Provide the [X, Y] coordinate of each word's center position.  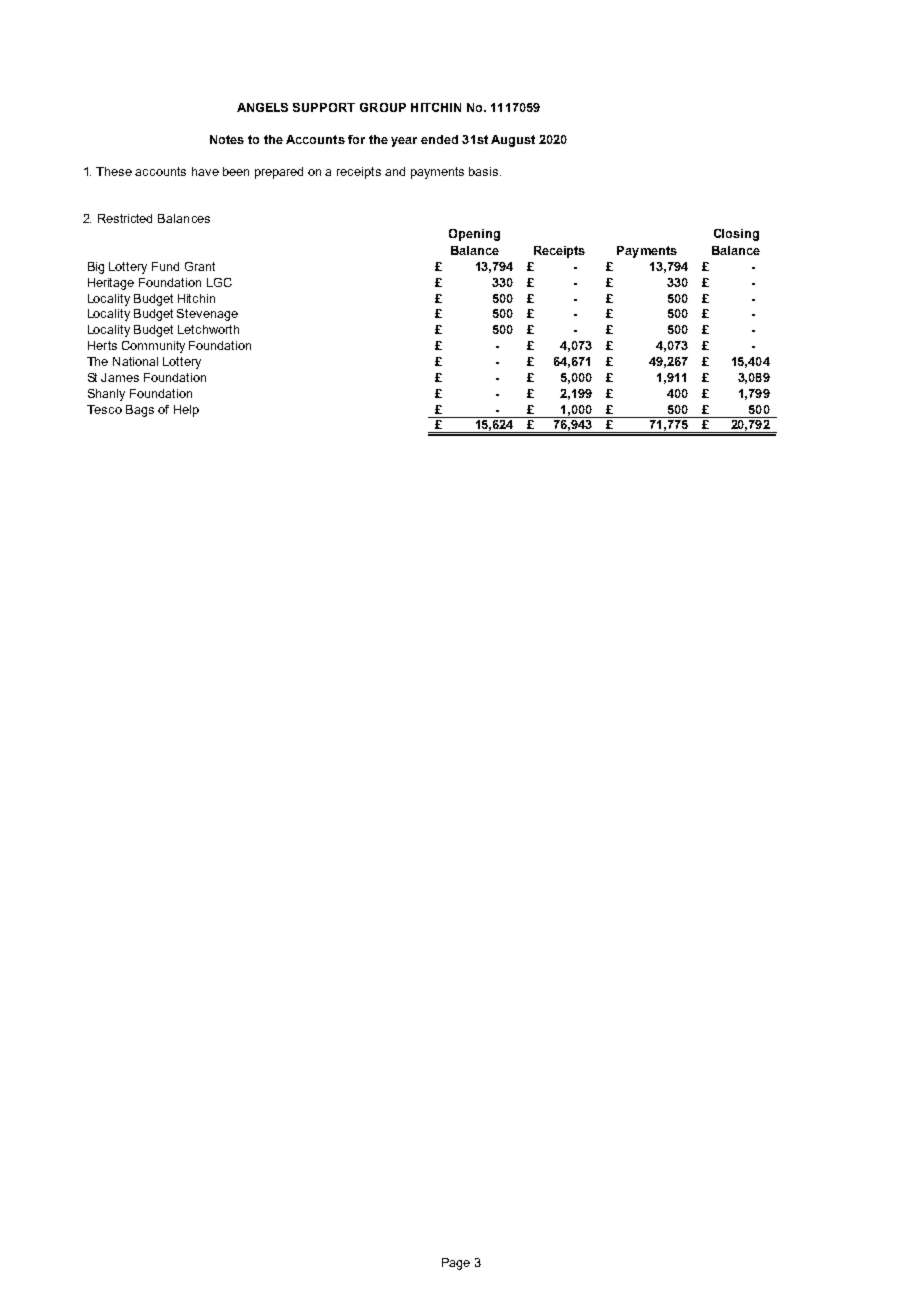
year [404, 142]
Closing [736, 235]
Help [186, 411]
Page [456, 1264]
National [135, 361]
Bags [140, 411]
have [205, 171]
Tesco [104, 409]
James [120, 377]
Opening [474, 235]
